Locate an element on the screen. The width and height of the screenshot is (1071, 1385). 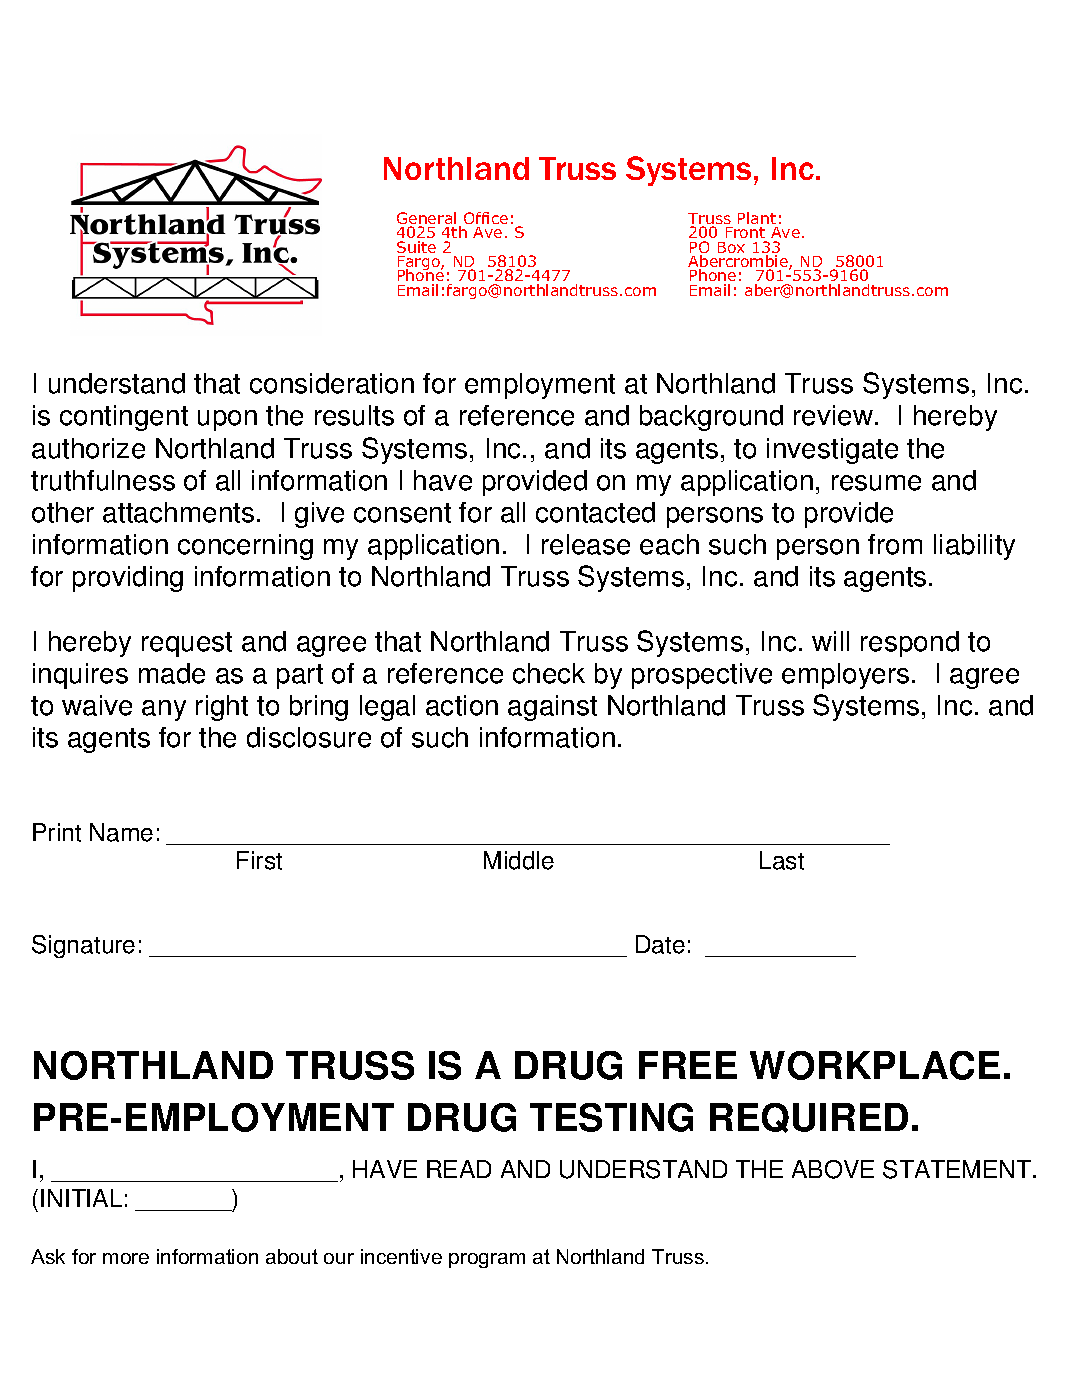
Middle is located at coordinates (519, 860).
